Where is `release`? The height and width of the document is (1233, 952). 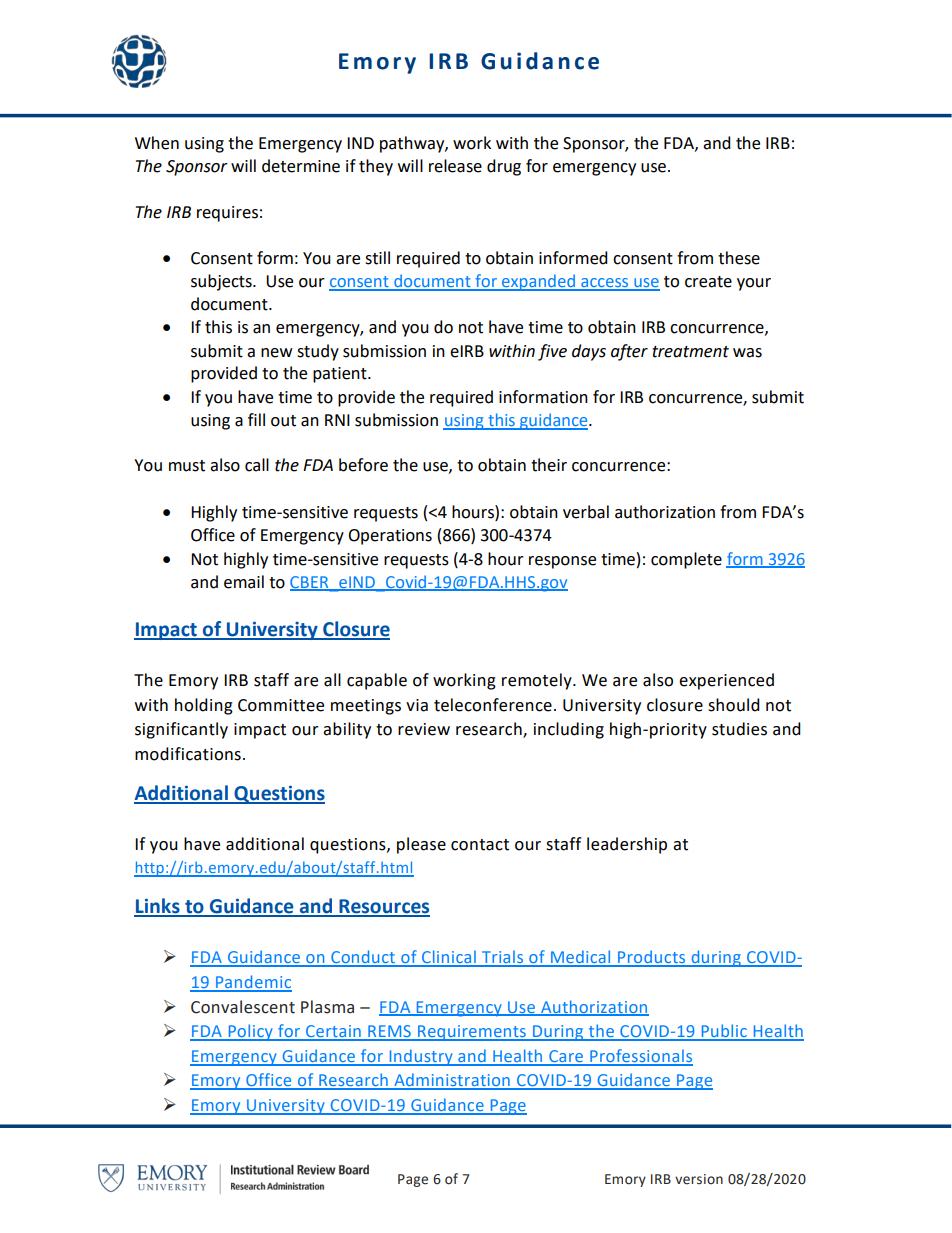
release is located at coordinates (455, 166).
